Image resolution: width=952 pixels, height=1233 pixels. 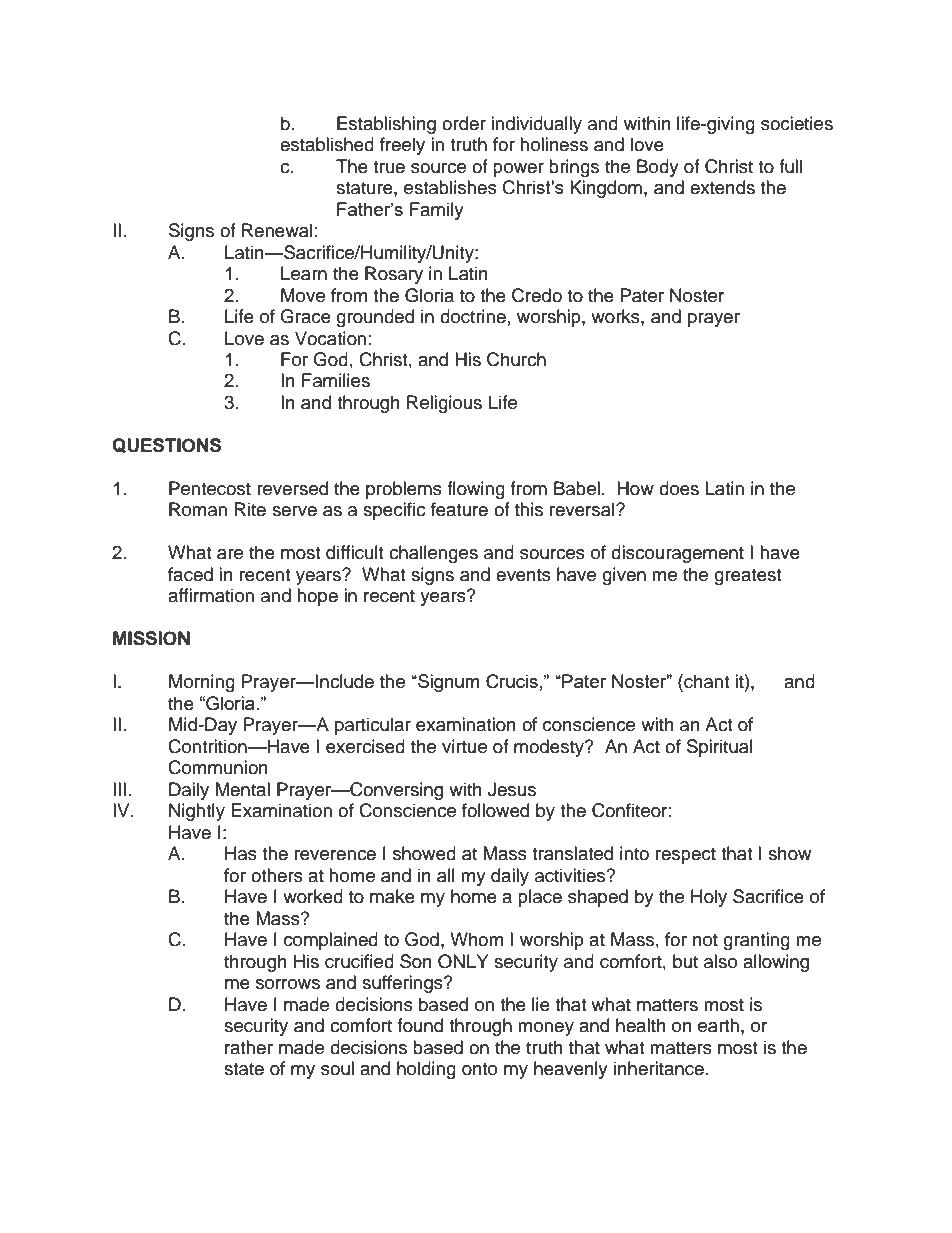 I want to click on extends, so click(x=722, y=187).
